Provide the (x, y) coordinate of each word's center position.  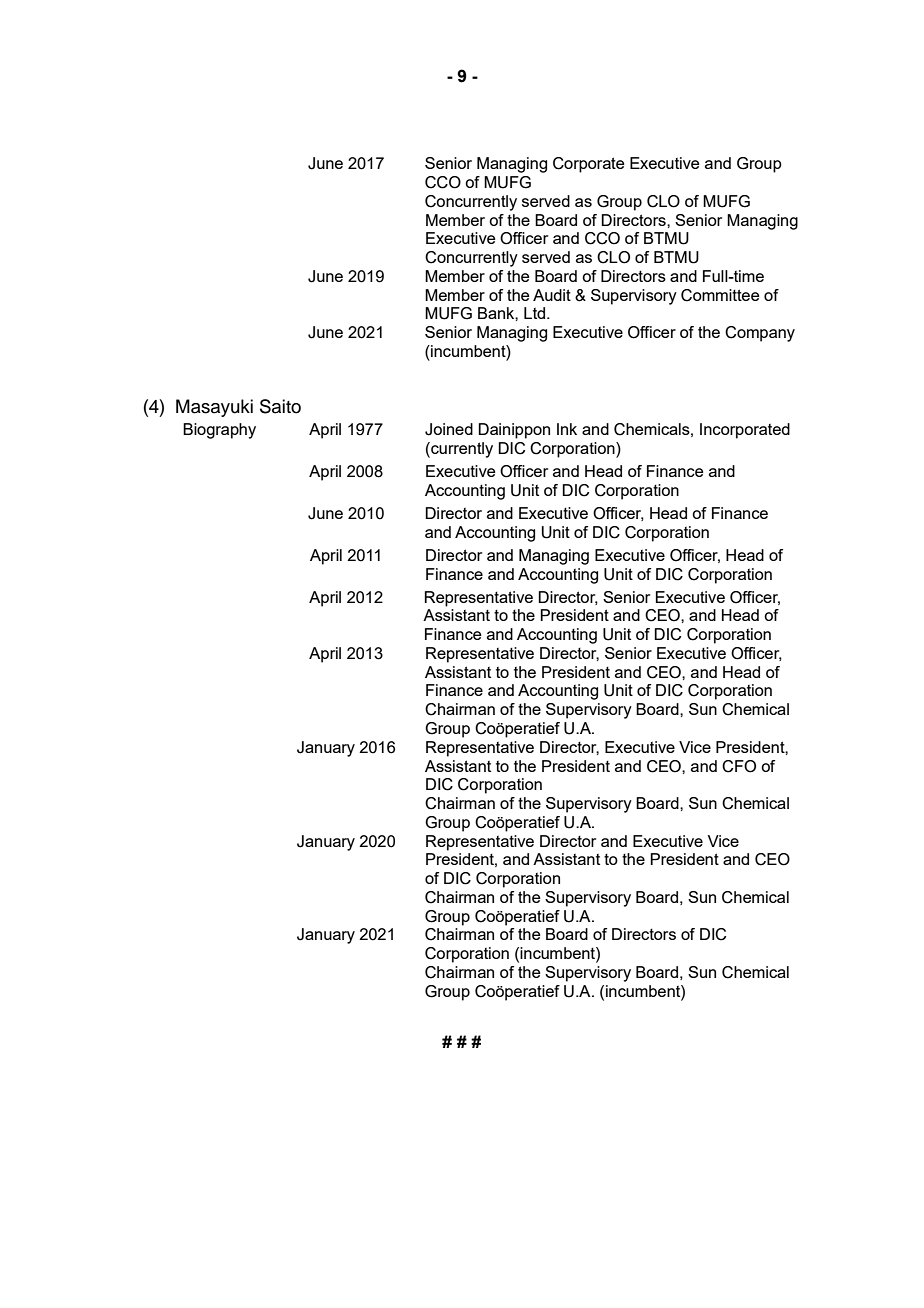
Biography (219, 431)
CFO (739, 766)
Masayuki (214, 408)
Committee (720, 295)
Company (760, 334)
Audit (552, 295)
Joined (449, 429)
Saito (280, 406)
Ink (567, 429)
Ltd (536, 313)
